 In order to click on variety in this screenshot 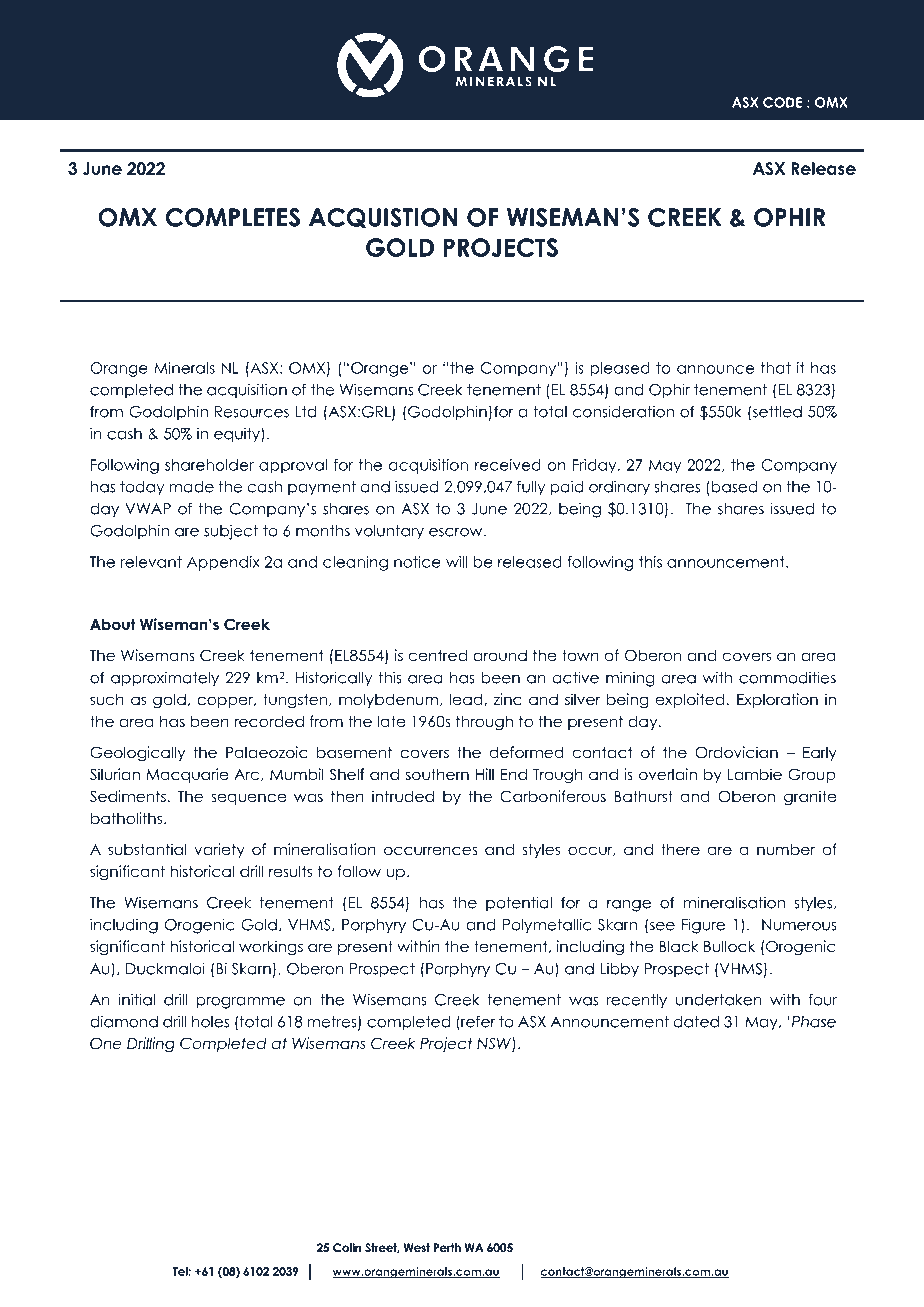, I will do `click(219, 850)`.
